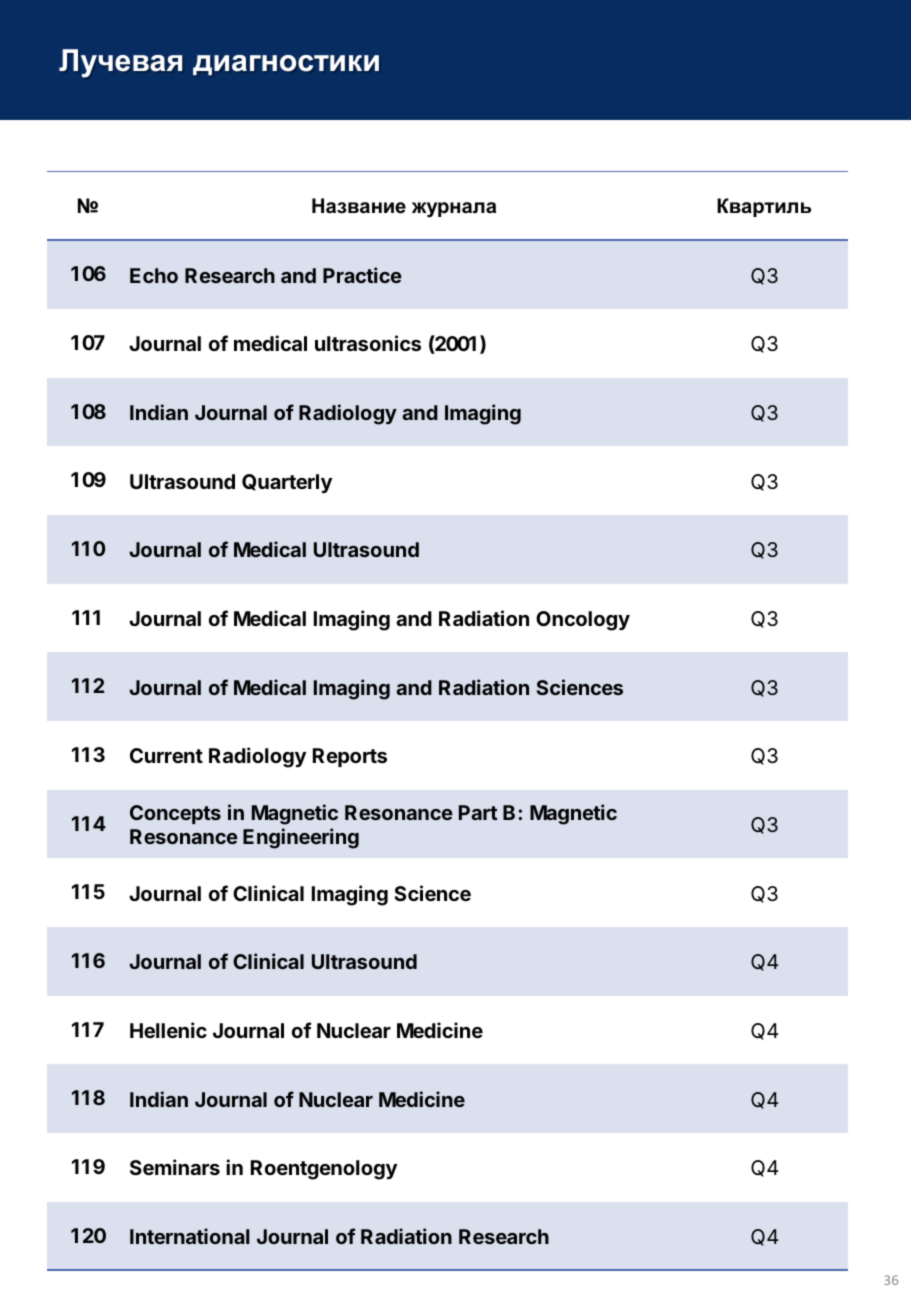  I want to click on Quarterly, so click(287, 483).
